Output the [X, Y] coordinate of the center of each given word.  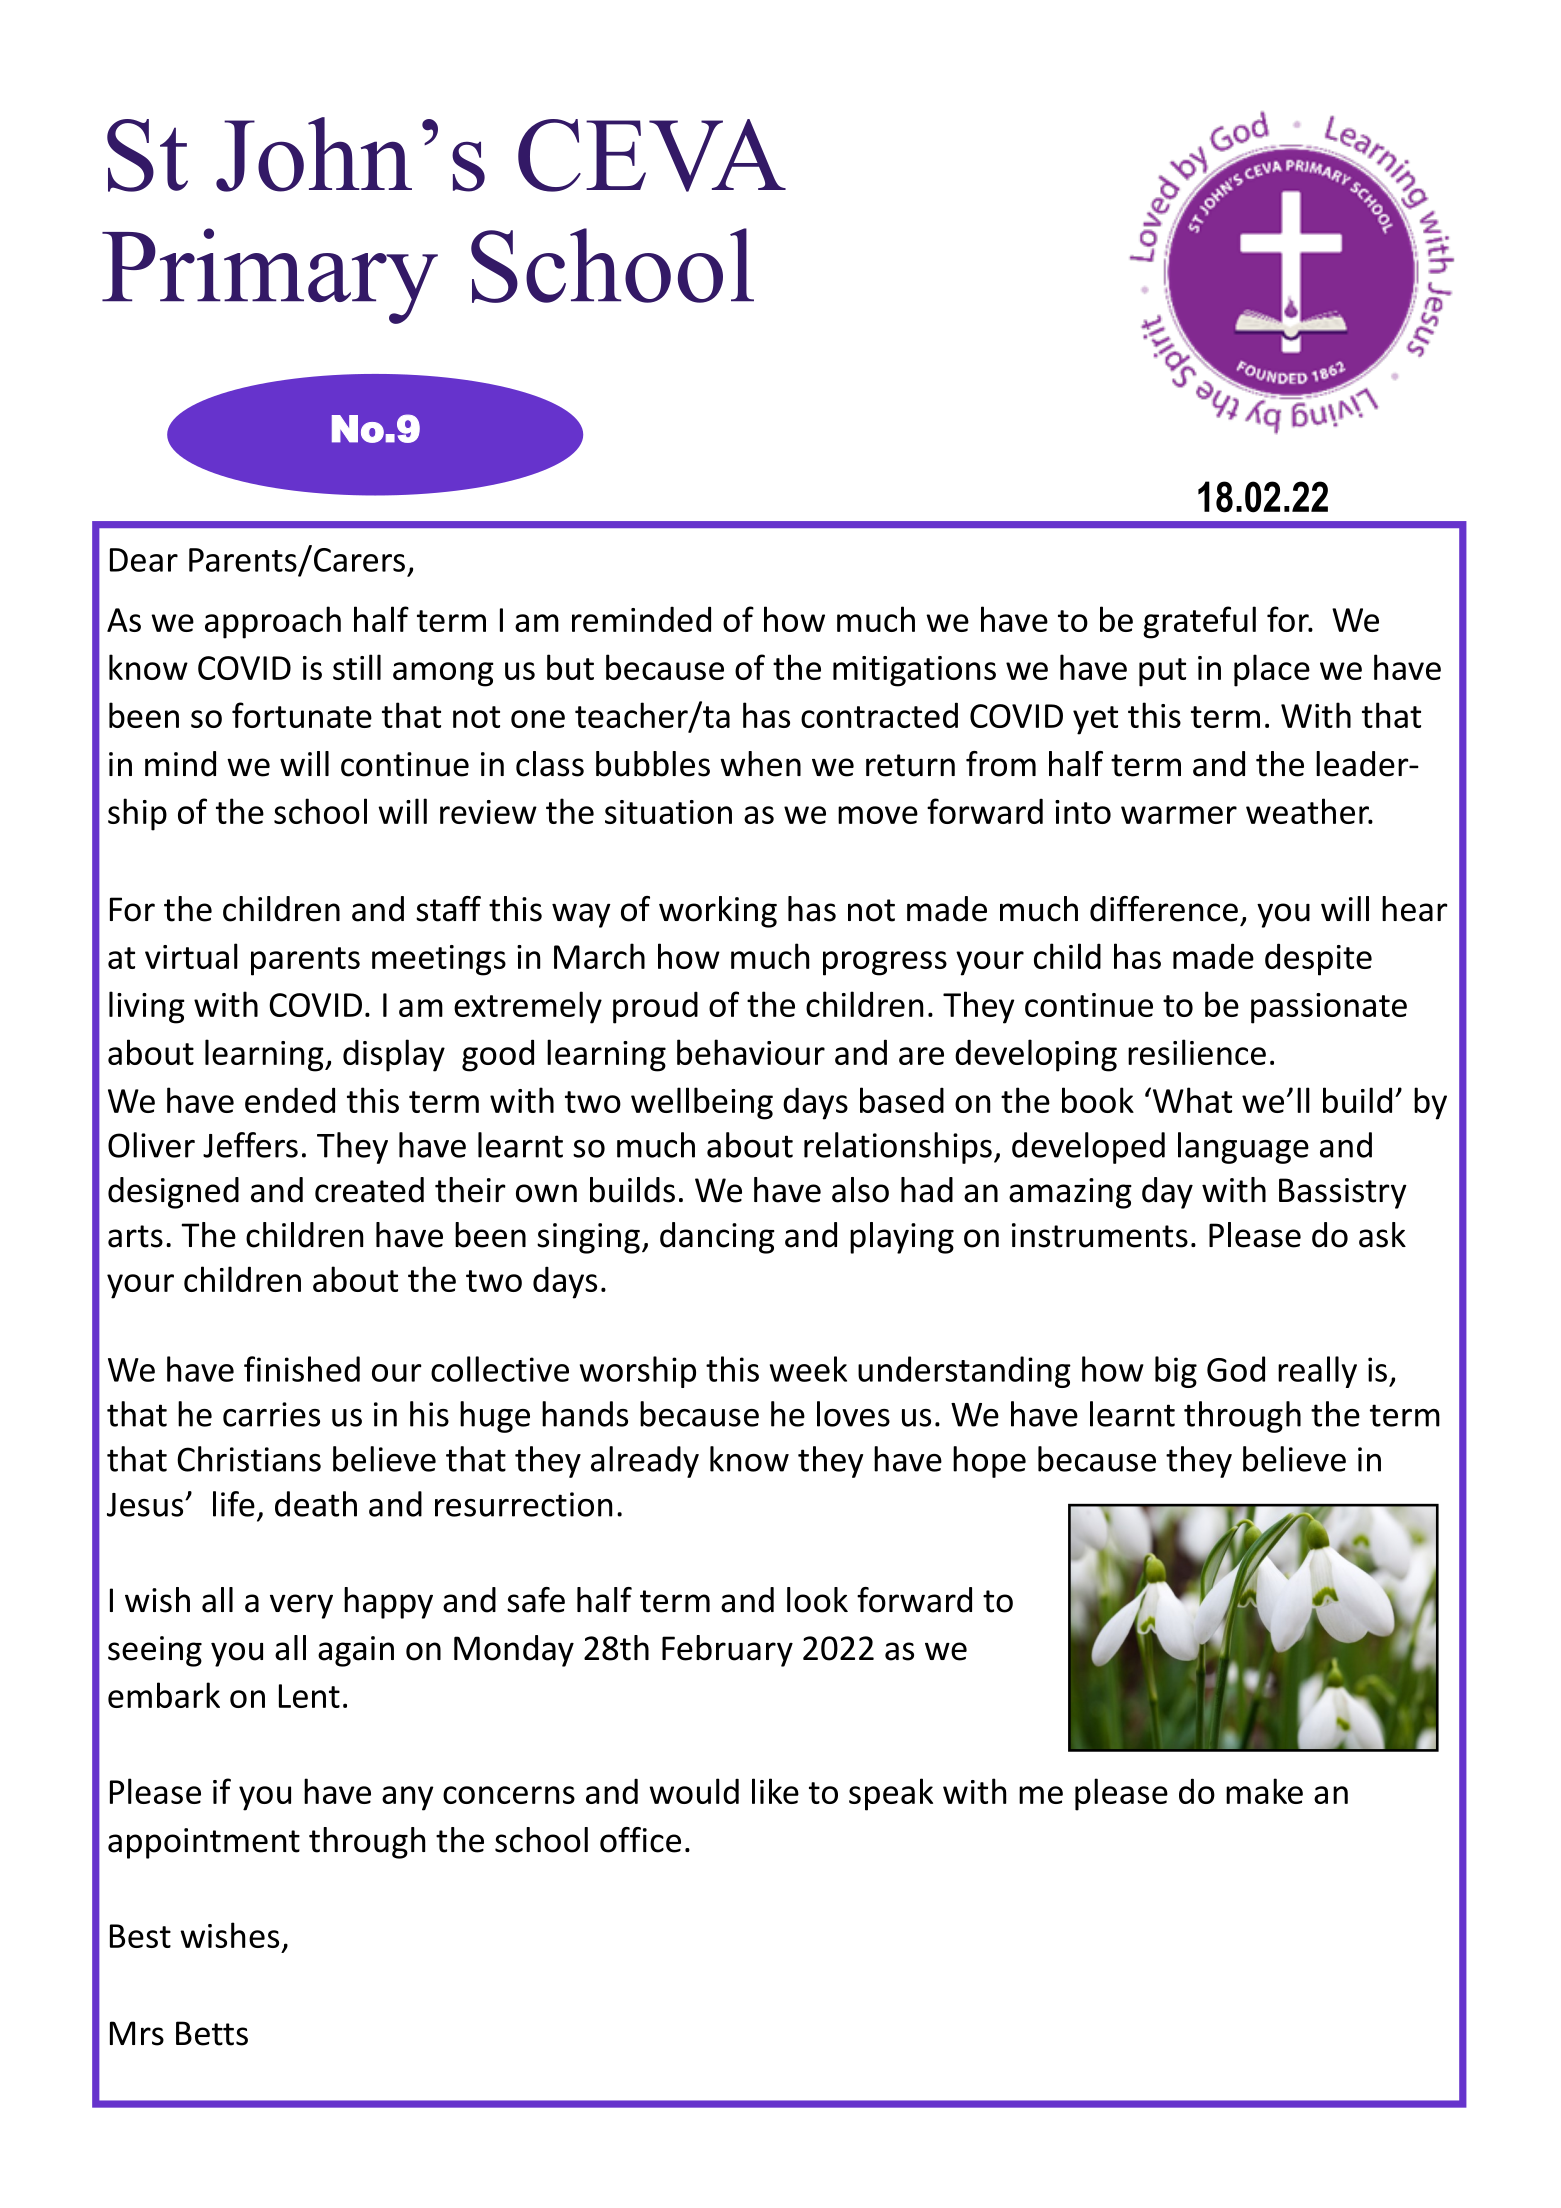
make [1264, 1791]
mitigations [914, 671]
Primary [270, 276]
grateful [1199, 622]
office [640, 1840]
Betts [212, 2033]
